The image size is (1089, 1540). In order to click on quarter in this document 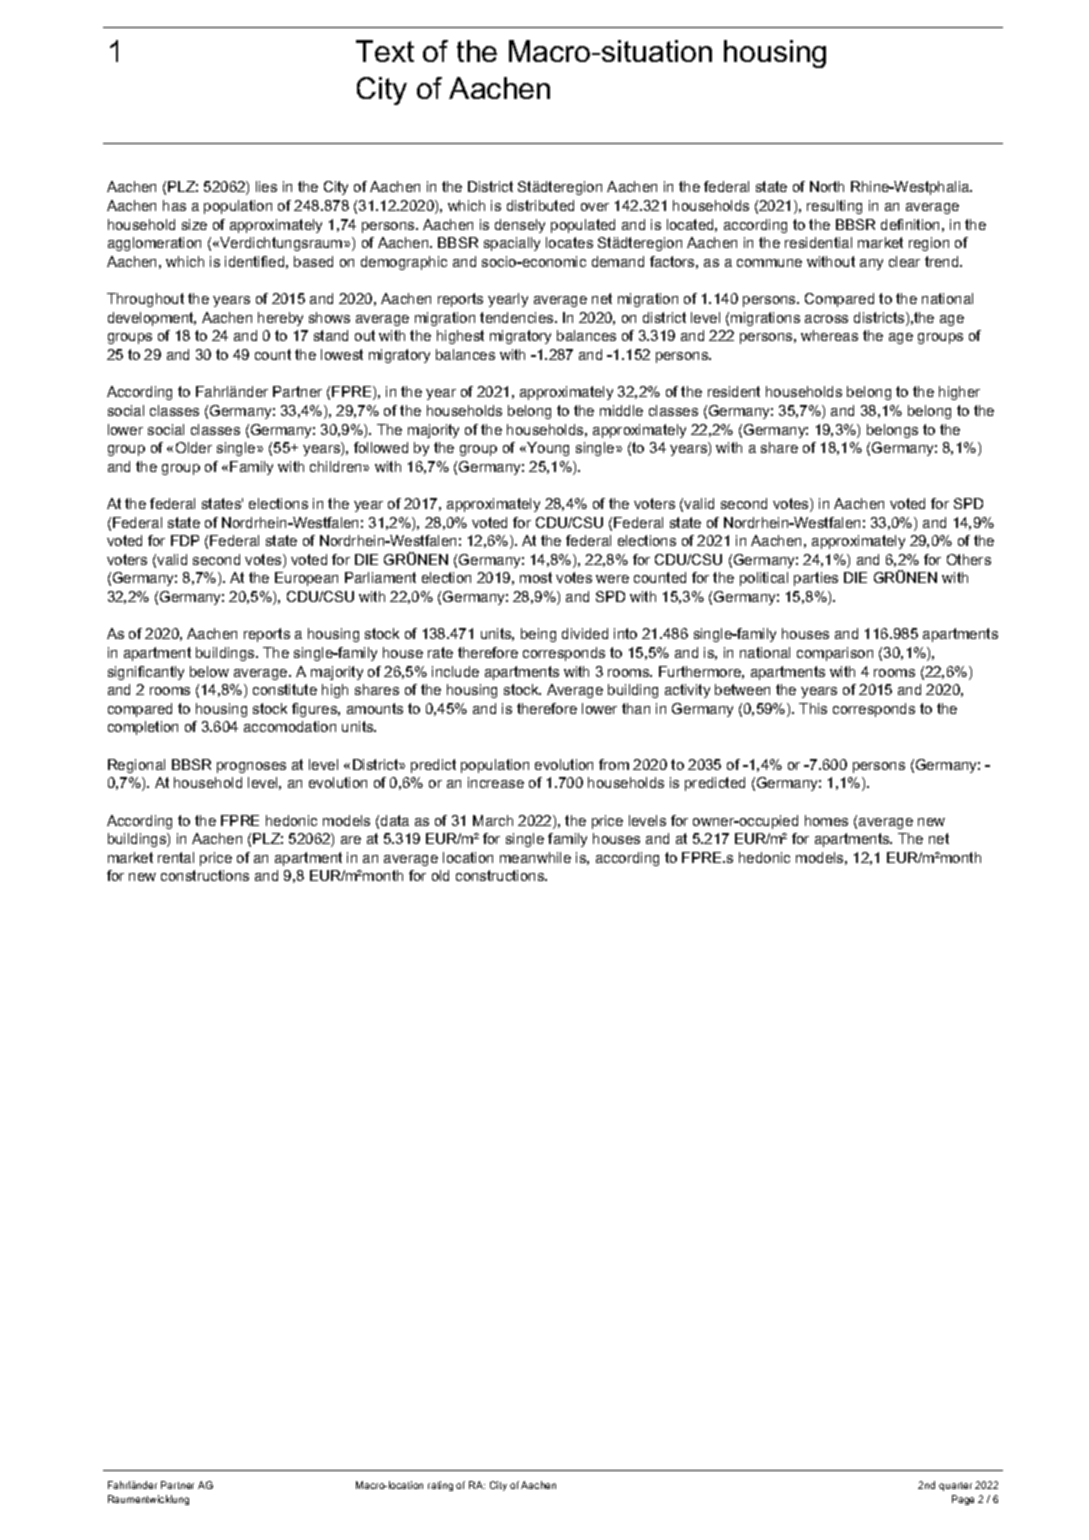, I will do `click(955, 1486)`.
